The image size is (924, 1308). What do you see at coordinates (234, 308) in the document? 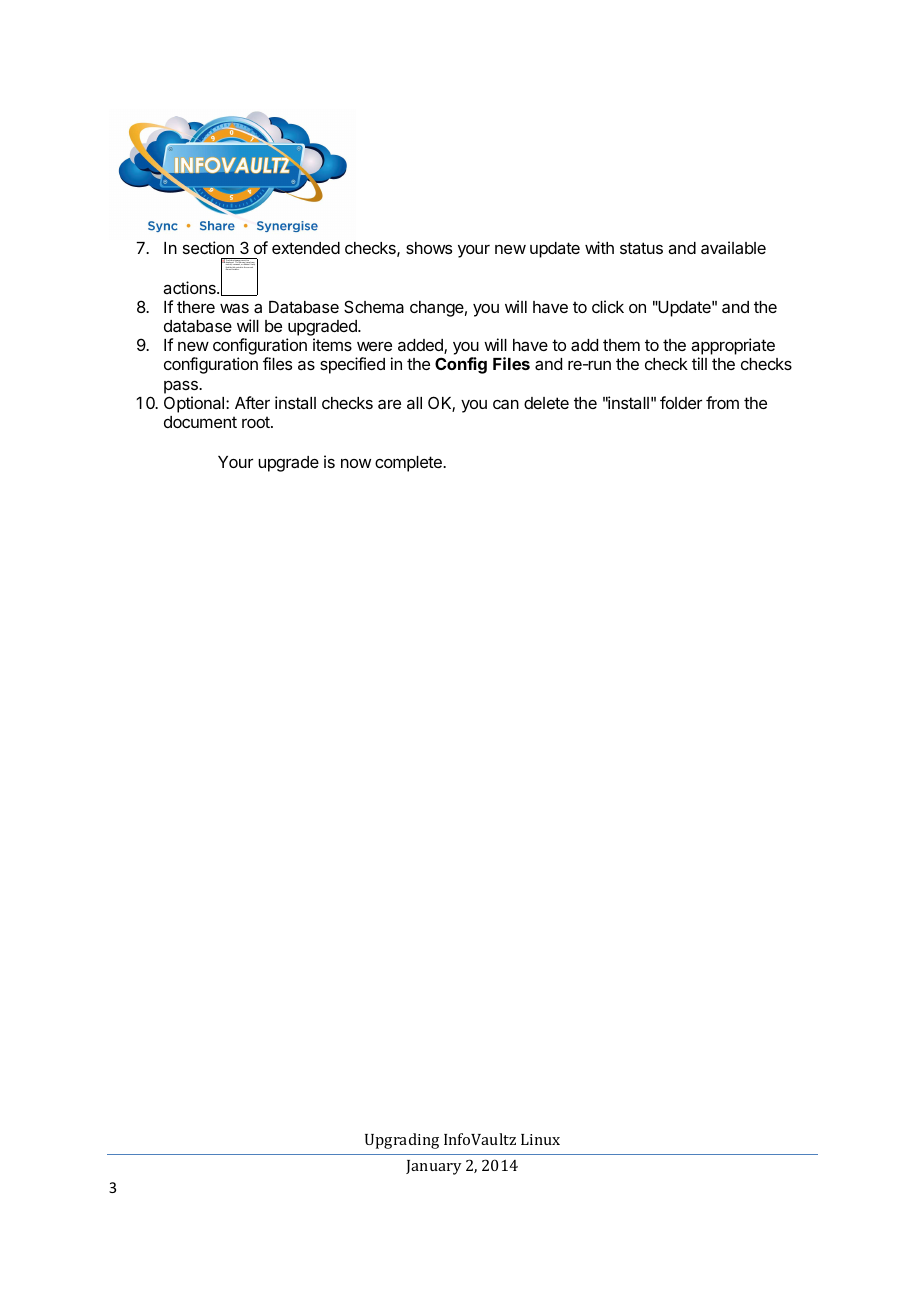
I see `was` at bounding box center [234, 308].
